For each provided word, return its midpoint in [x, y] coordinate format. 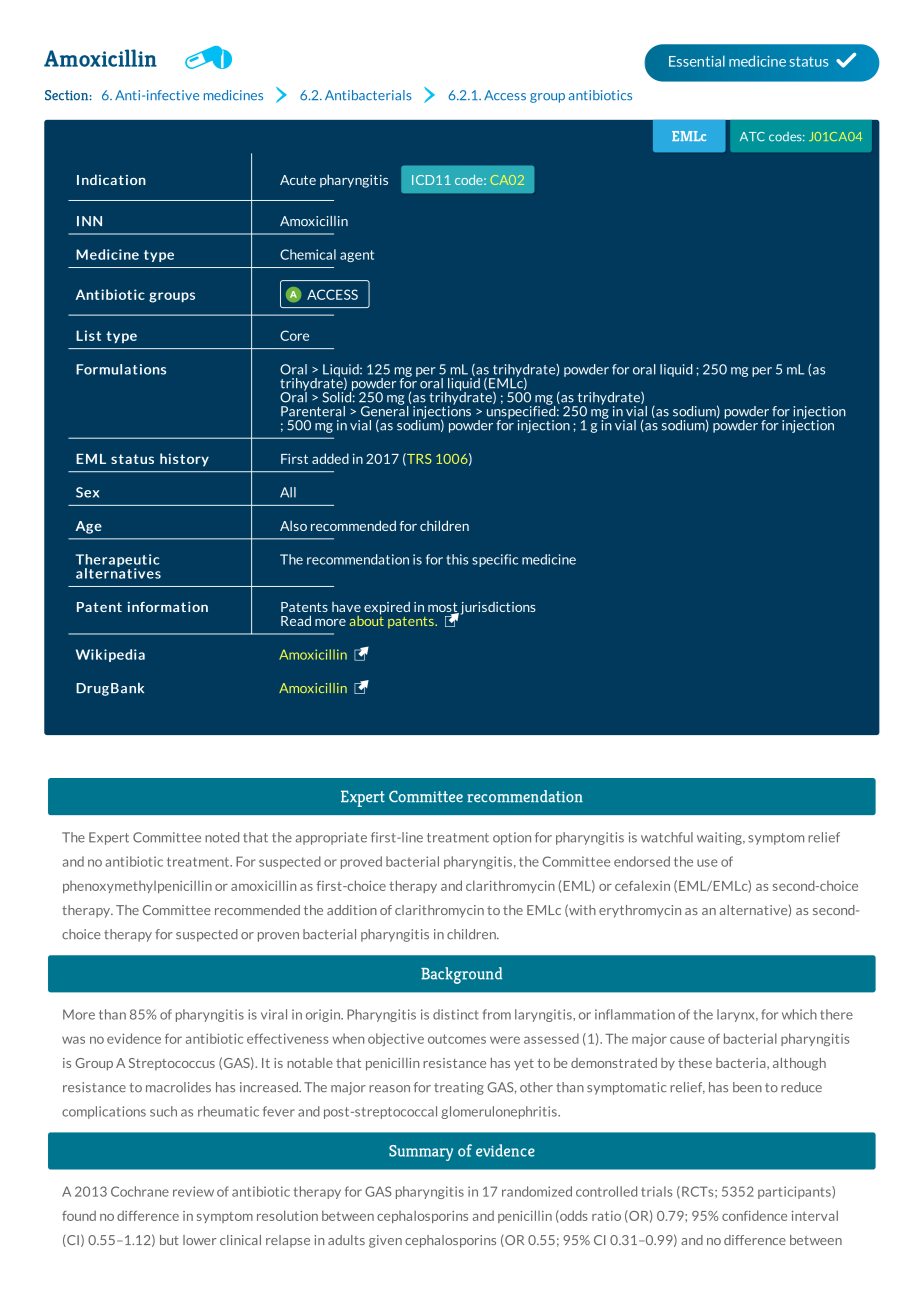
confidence [754, 1215]
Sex [87, 492]
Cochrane [140, 1191]
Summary [421, 1153]
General [386, 410]
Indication [111, 179]
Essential [697, 61]
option [512, 838]
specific [495, 560]
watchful [667, 837]
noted [222, 837]
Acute [298, 180]
